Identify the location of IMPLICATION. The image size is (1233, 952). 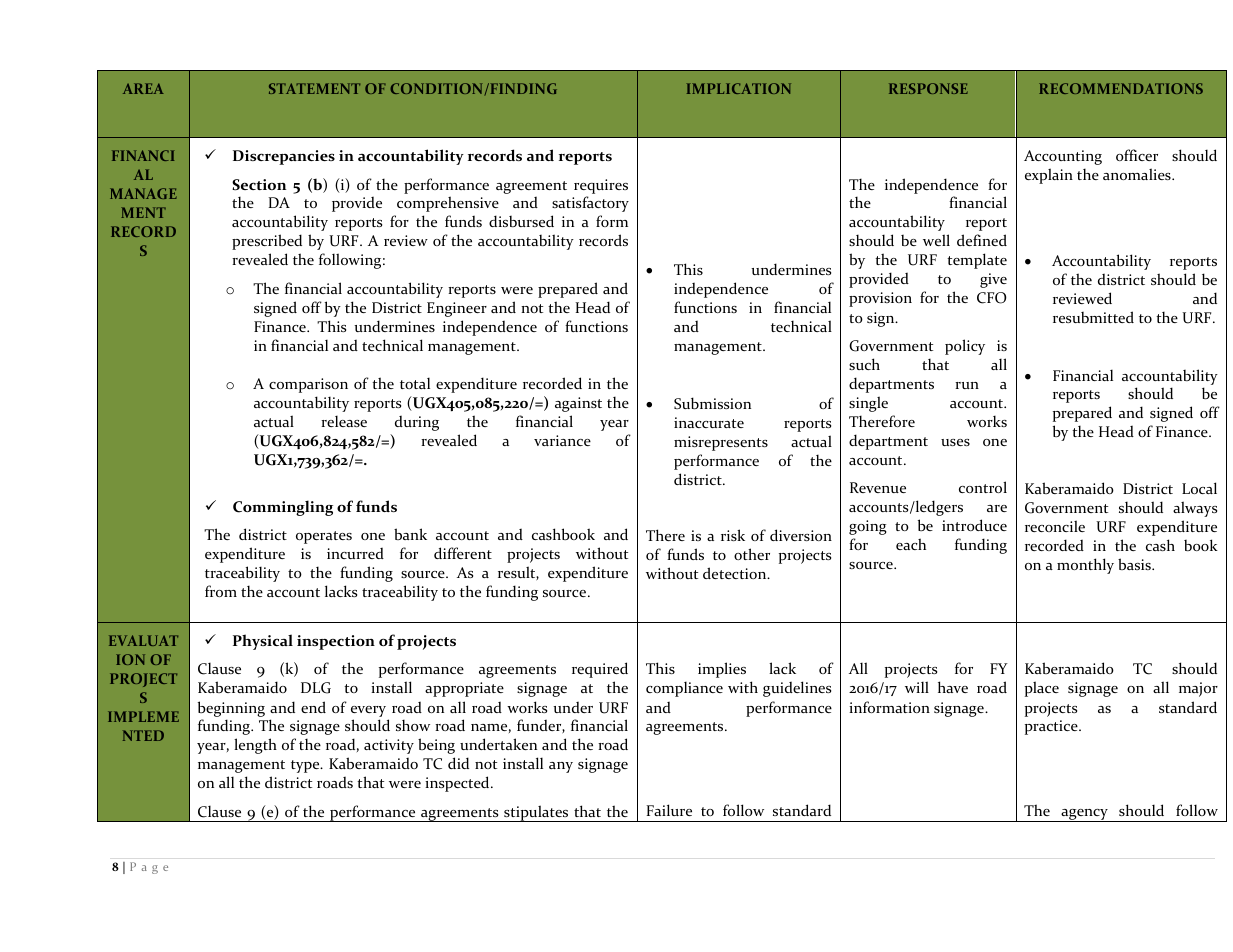
(739, 88).
